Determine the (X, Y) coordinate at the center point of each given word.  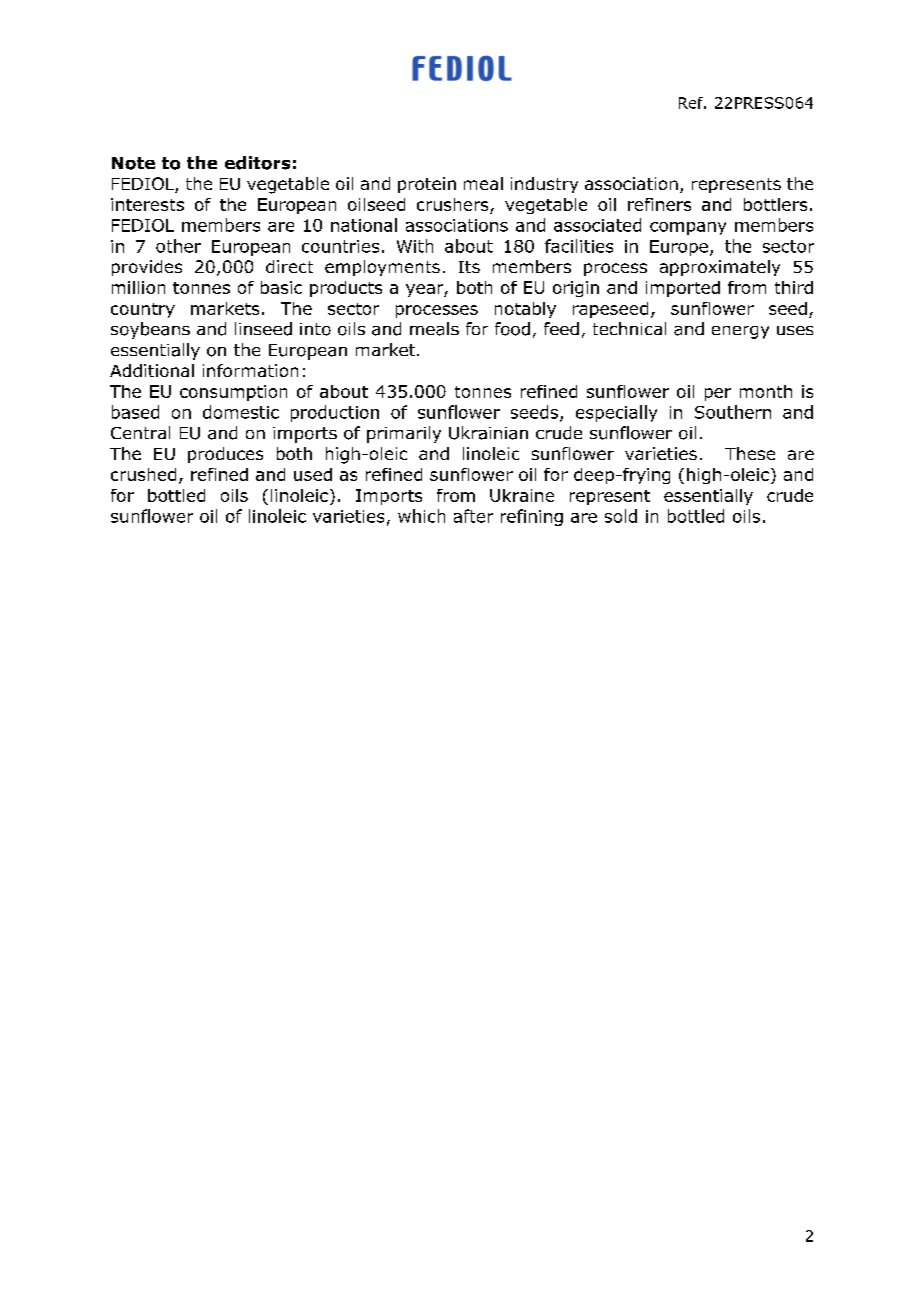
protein (427, 185)
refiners (659, 204)
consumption (233, 393)
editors (257, 163)
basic (281, 287)
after (473, 516)
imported (683, 289)
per (718, 394)
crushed (143, 474)
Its (469, 267)
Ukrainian (488, 433)
